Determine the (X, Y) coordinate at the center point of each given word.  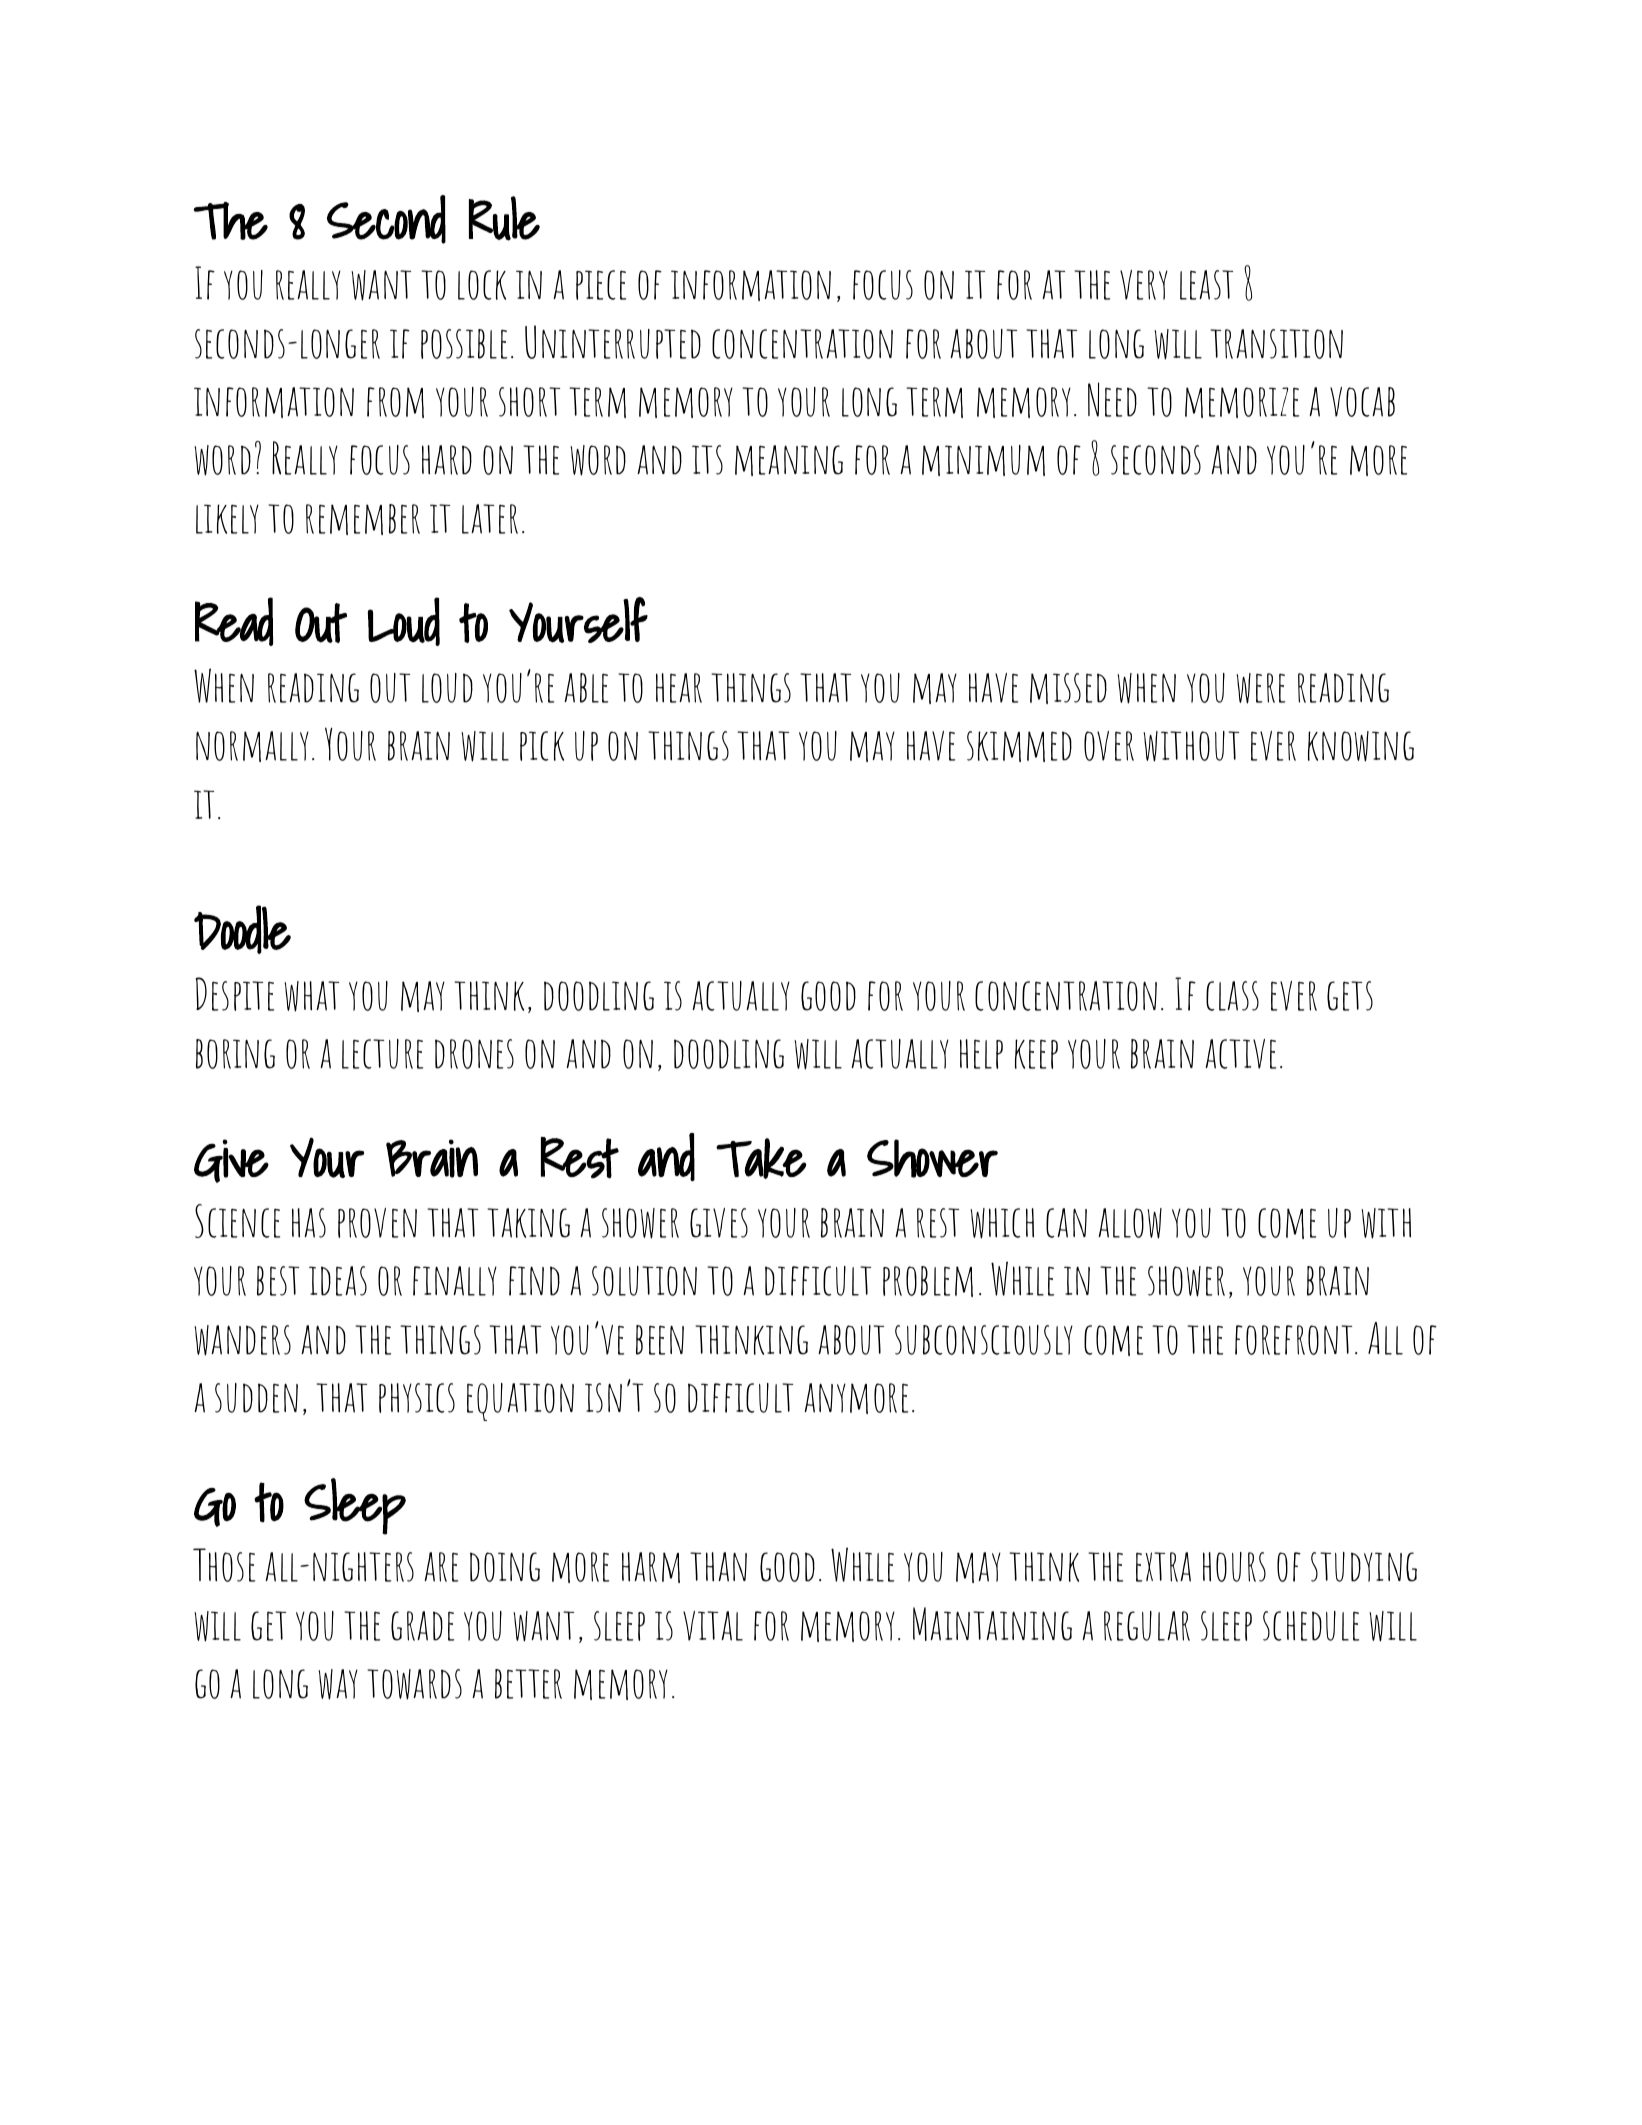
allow (1130, 1223)
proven (377, 1223)
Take (761, 1158)
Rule (504, 218)
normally (252, 746)
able (586, 688)
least (1206, 285)
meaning (789, 460)
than (718, 1567)
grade (422, 1626)
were (1260, 688)
